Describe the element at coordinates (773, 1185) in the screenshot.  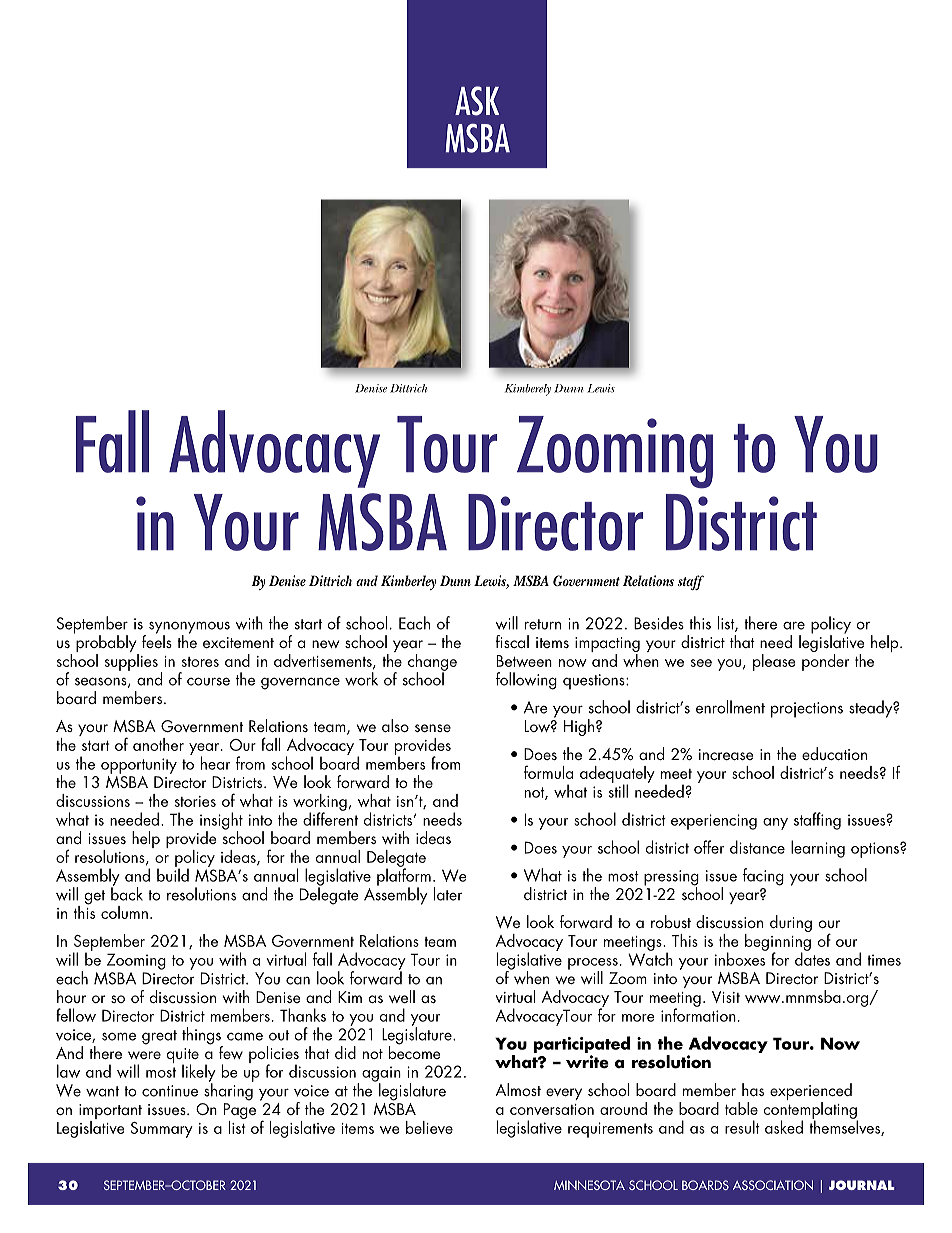
I see `ASSOCIATION` at that location.
